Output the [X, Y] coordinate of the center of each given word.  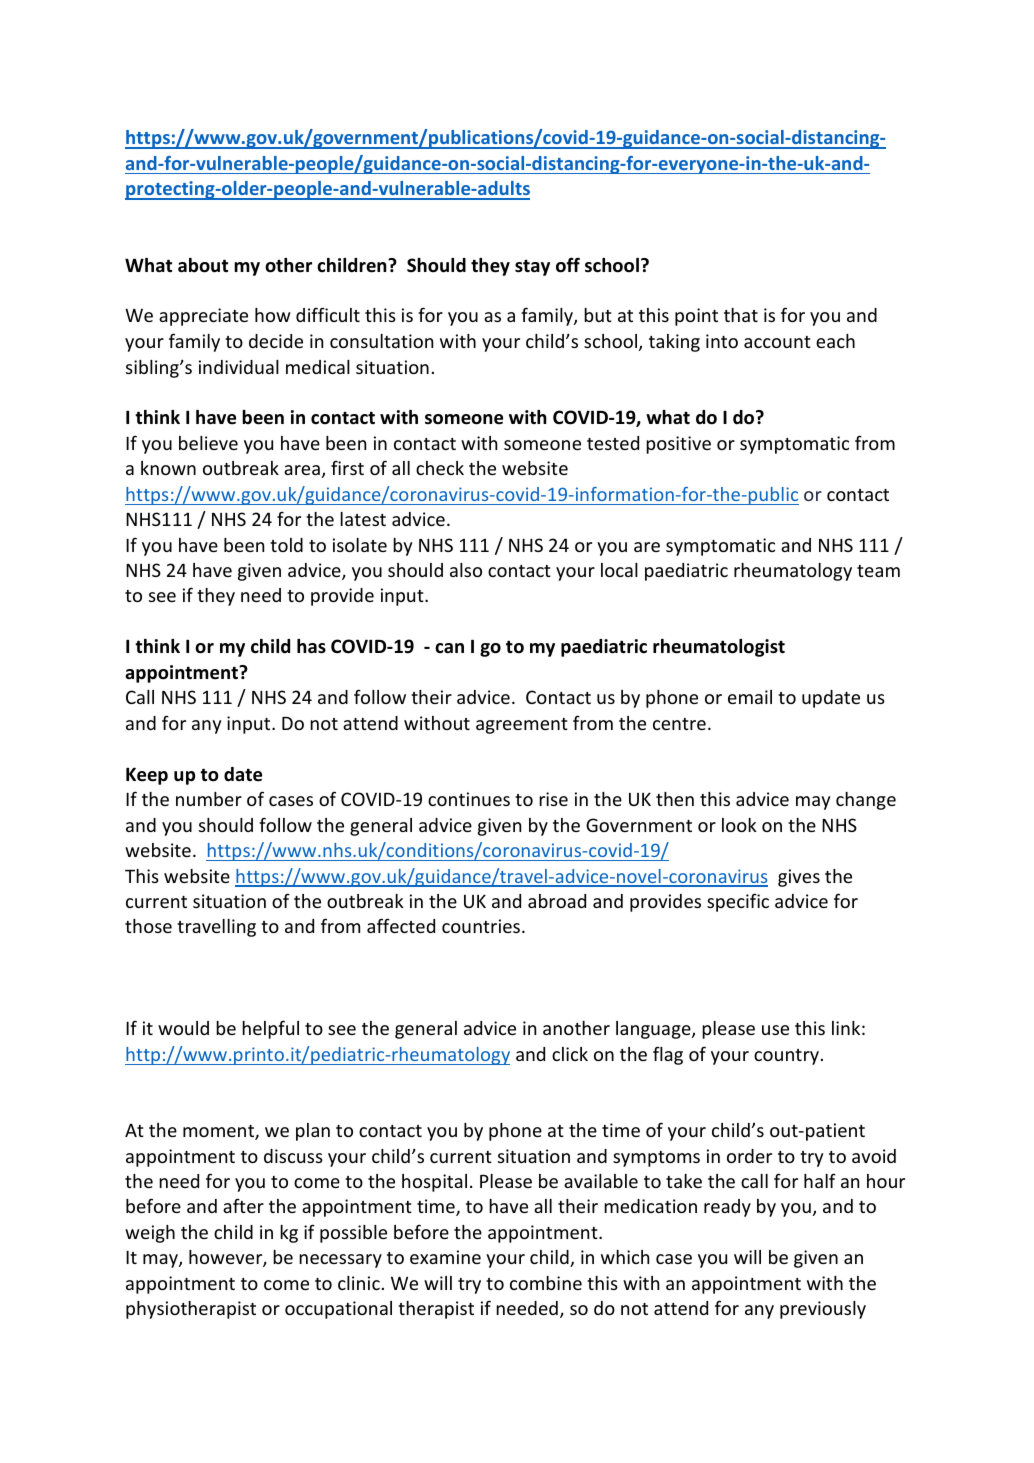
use [775, 1030]
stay [532, 268]
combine [546, 1283]
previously [823, 1310]
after [243, 1205]
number [209, 799]
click [570, 1054]
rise [553, 799]
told [286, 545]
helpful [270, 1029]
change [866, 801]
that [741, 315]
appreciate [203, 317]
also [466, 570]
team [878, 571]
